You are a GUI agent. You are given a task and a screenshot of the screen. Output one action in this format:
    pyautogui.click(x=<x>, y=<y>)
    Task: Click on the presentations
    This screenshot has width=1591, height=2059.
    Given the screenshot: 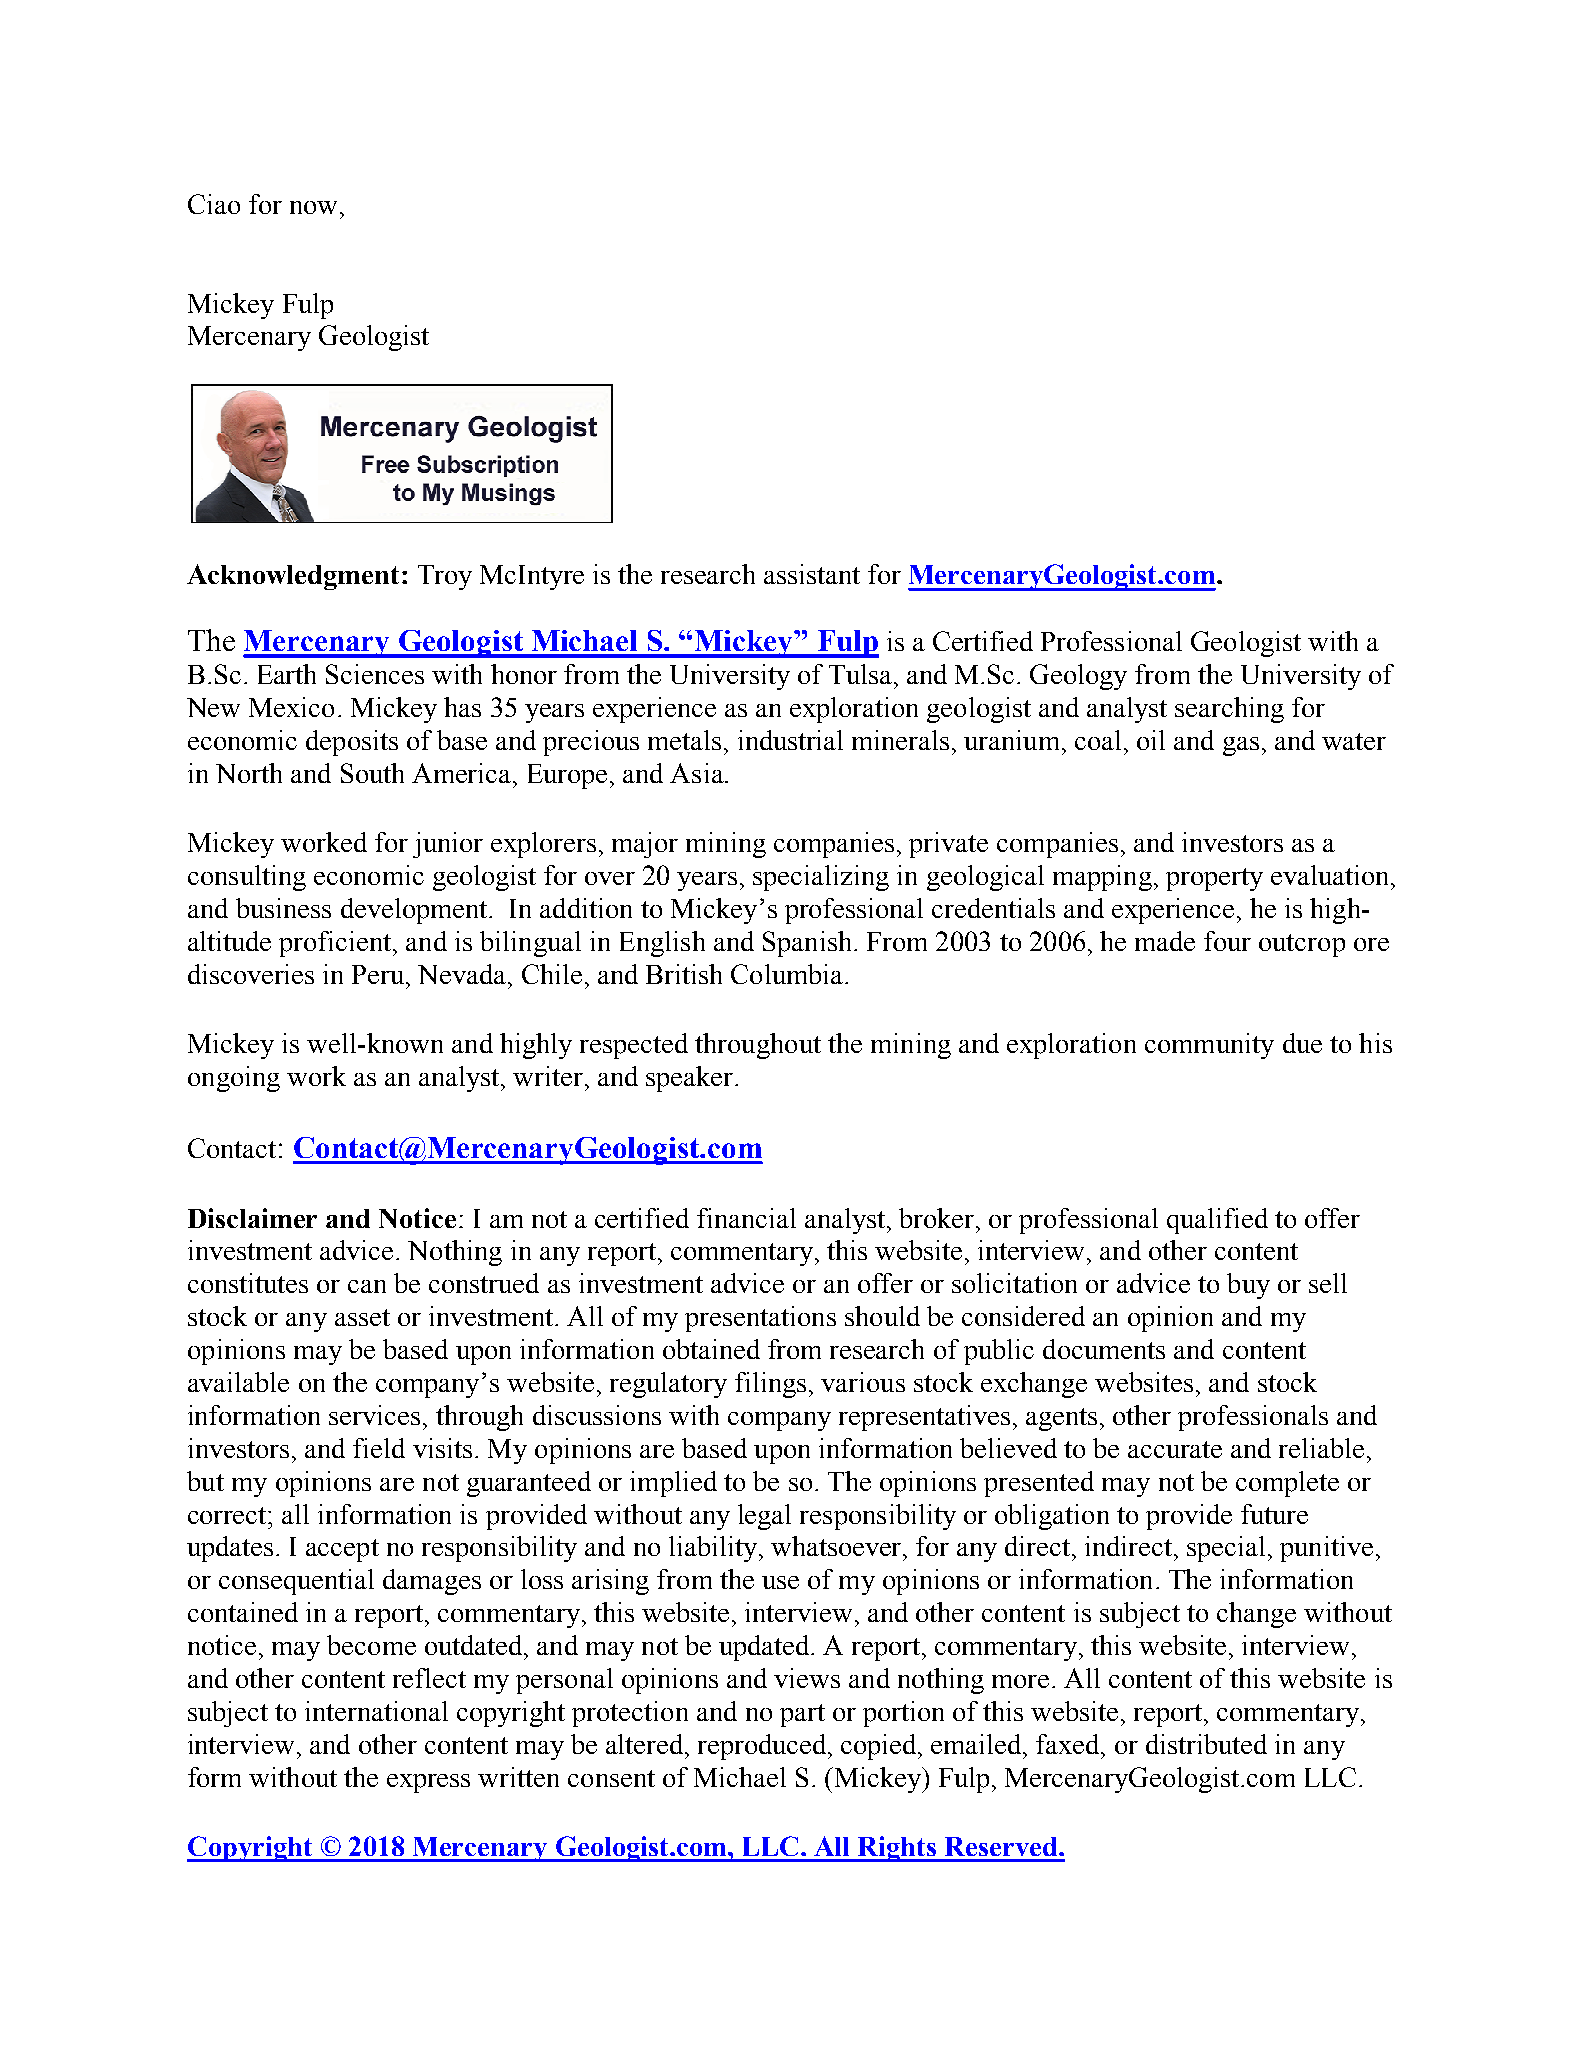 What is the action you would take?
    pyautogui.click(x=760, y=1319)
